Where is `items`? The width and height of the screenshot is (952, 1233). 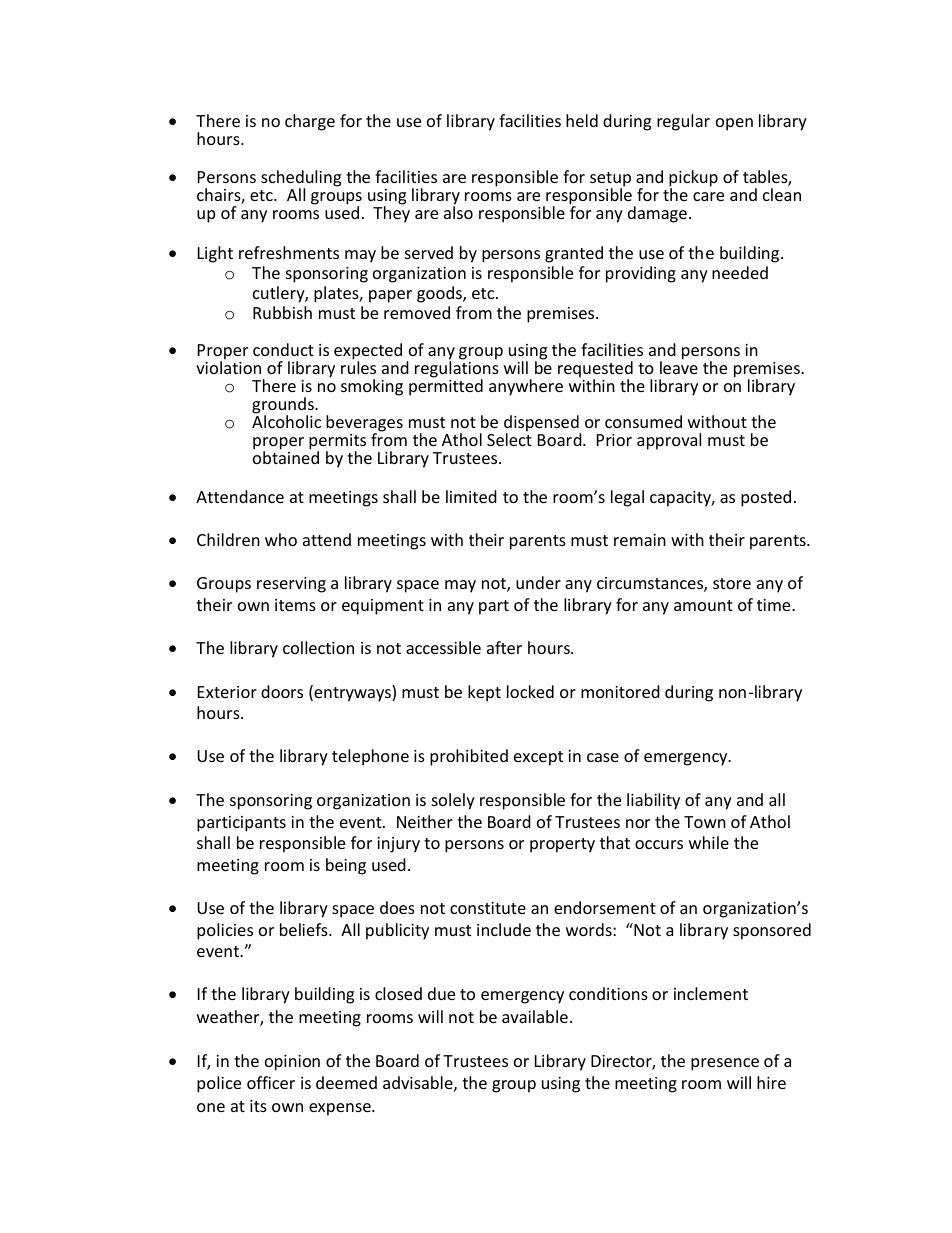
items is located at coordinates (295, 605).
